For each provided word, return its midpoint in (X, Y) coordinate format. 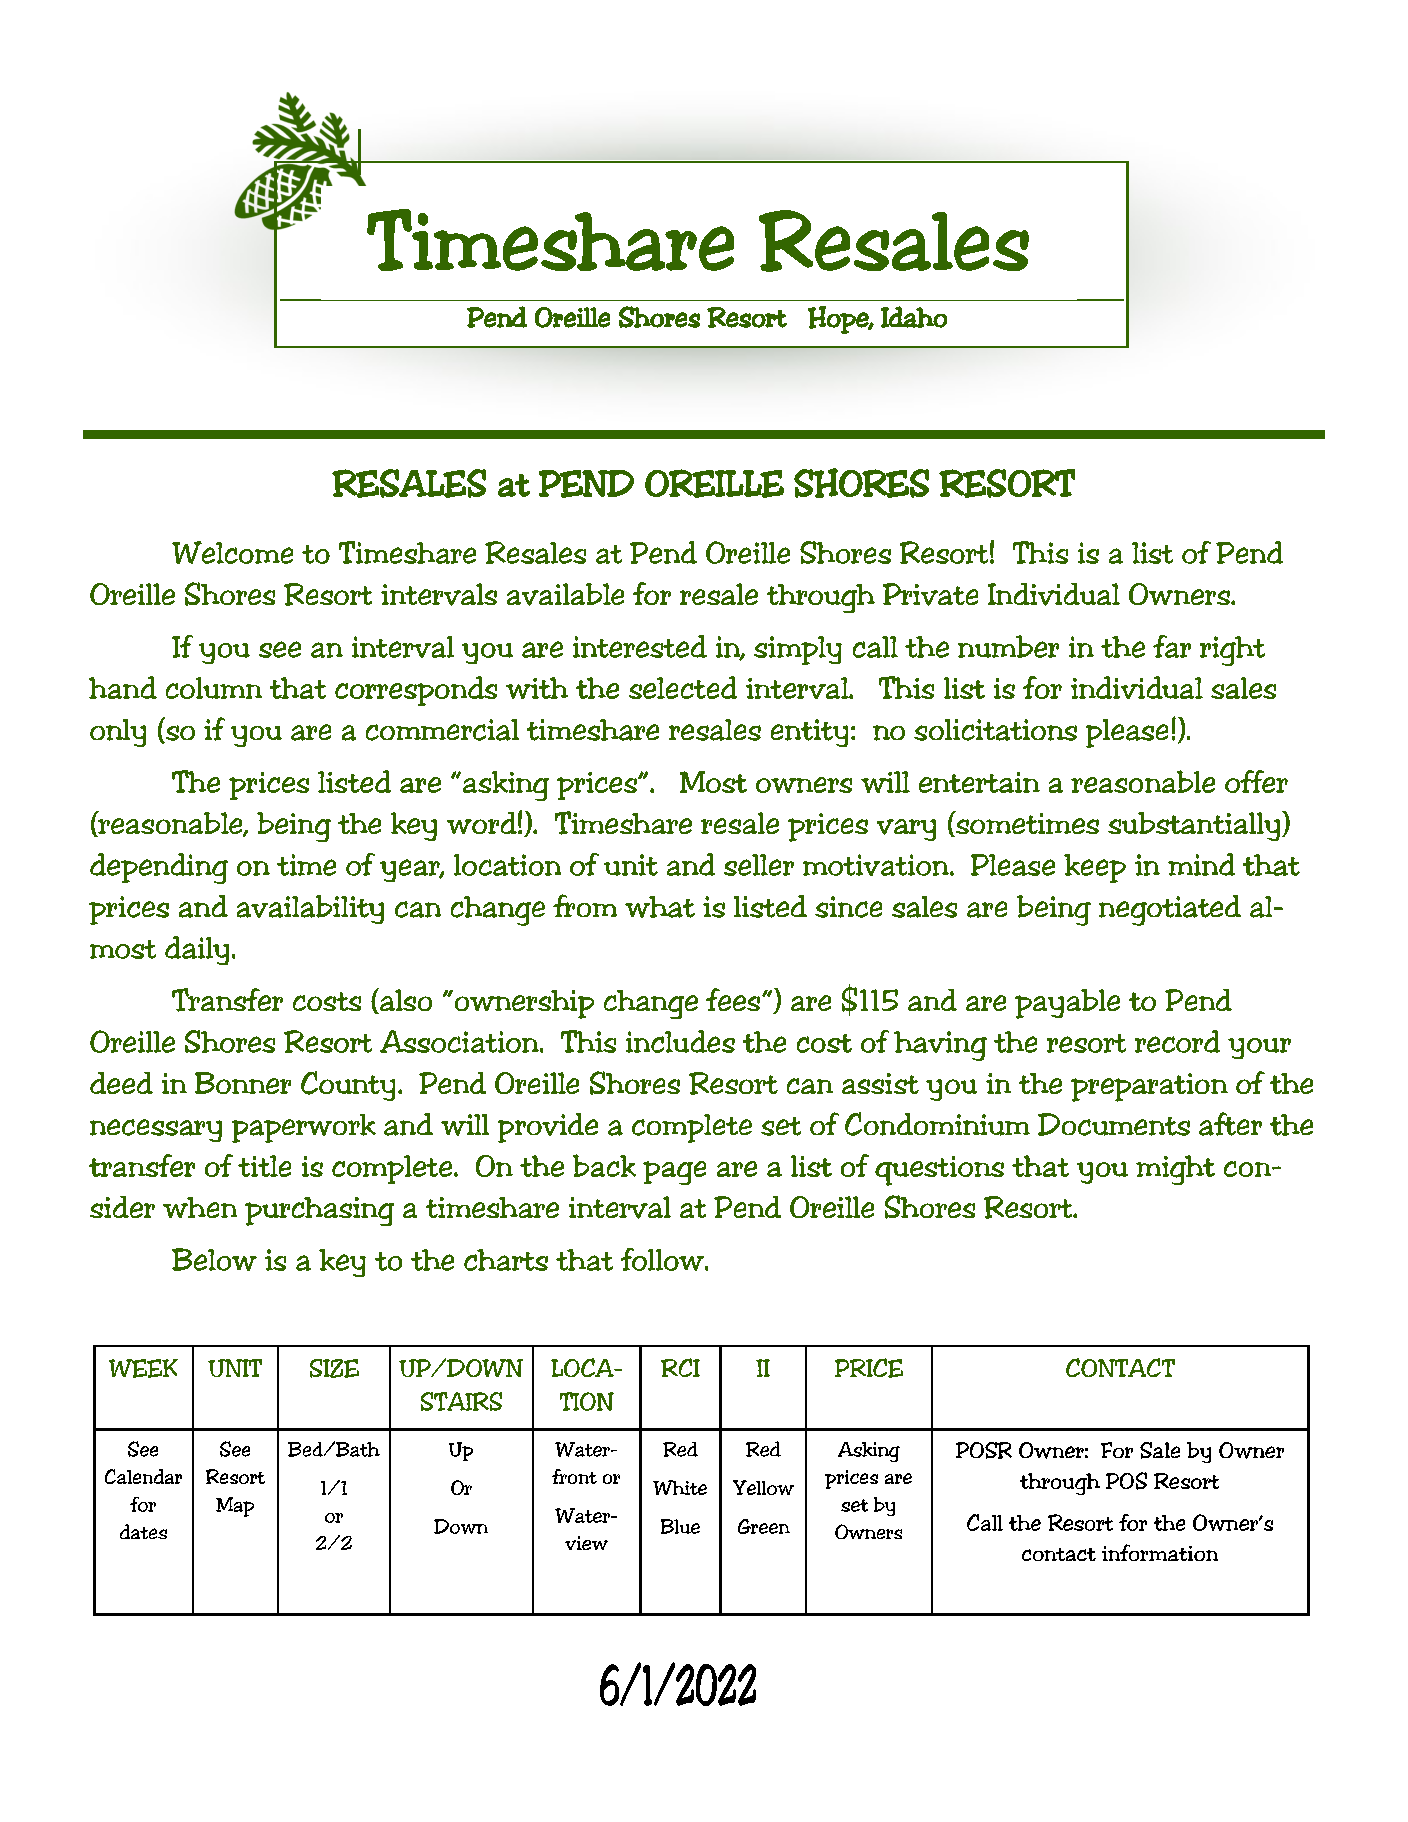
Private (930, 594)
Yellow (763, 1487)
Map (235, 1507)
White (680, 1487)
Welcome (232, 552)
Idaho (914, 317)
